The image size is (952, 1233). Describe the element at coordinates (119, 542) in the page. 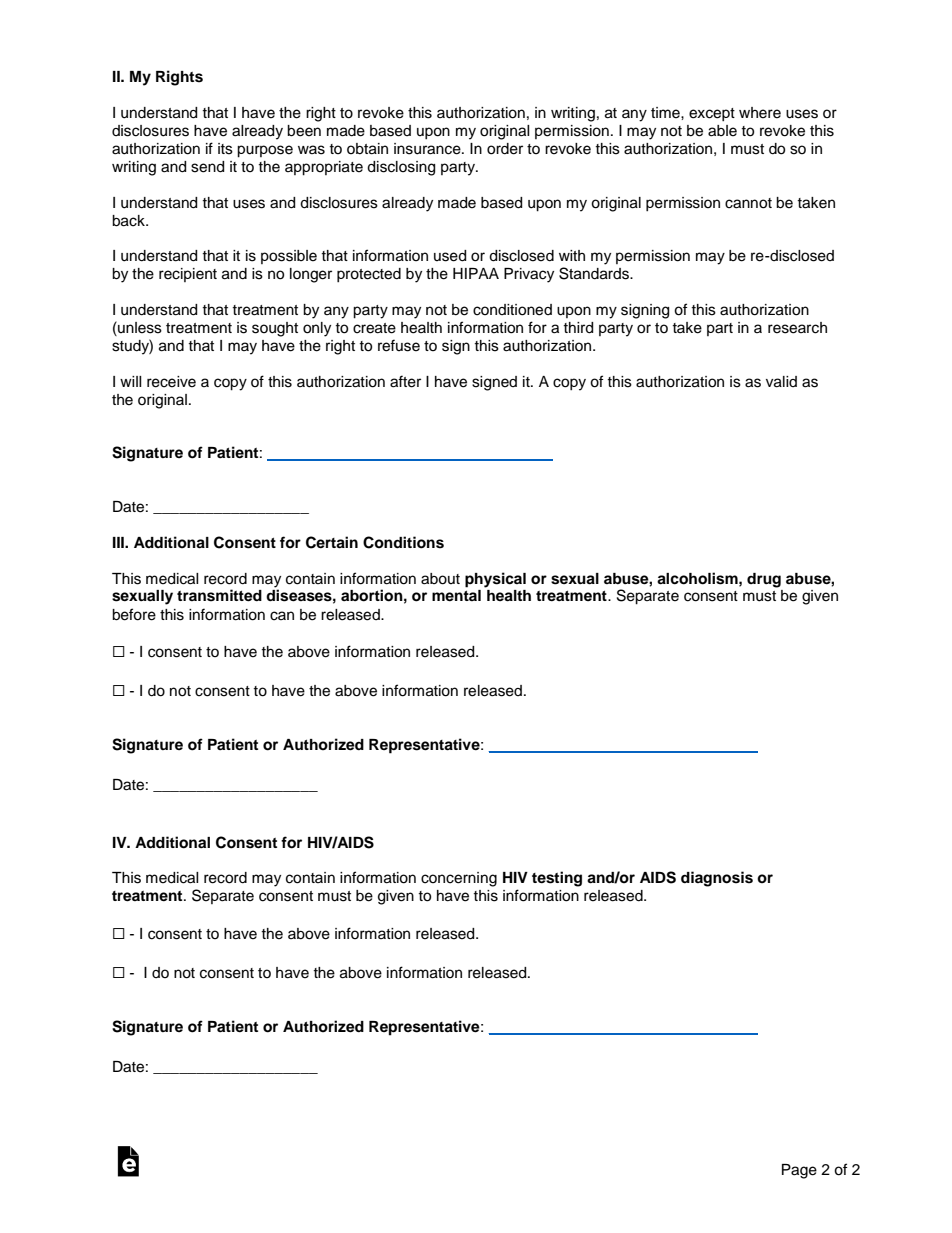

I see `III` at that location.
